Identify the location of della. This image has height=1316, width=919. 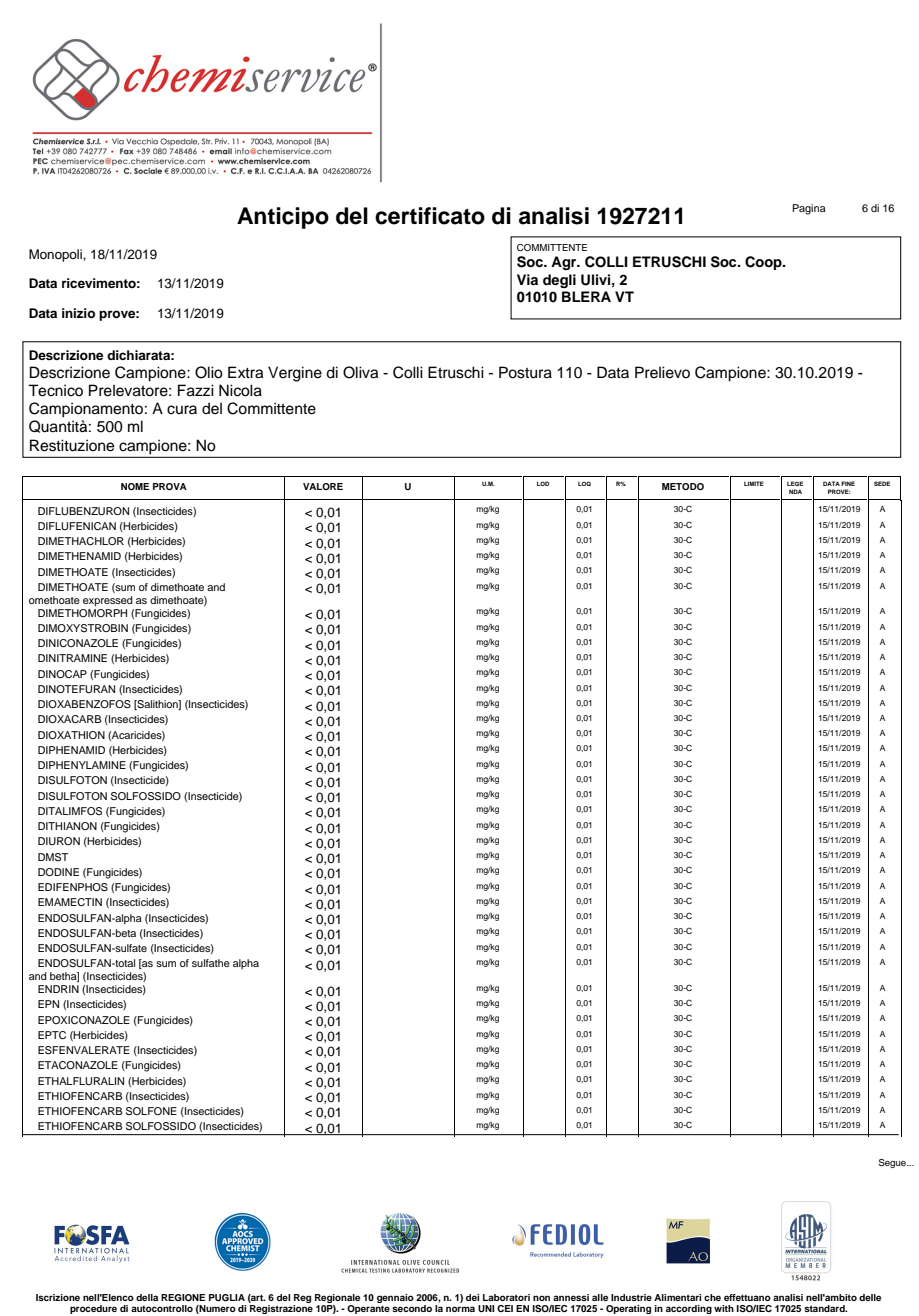
(147, 1297).
